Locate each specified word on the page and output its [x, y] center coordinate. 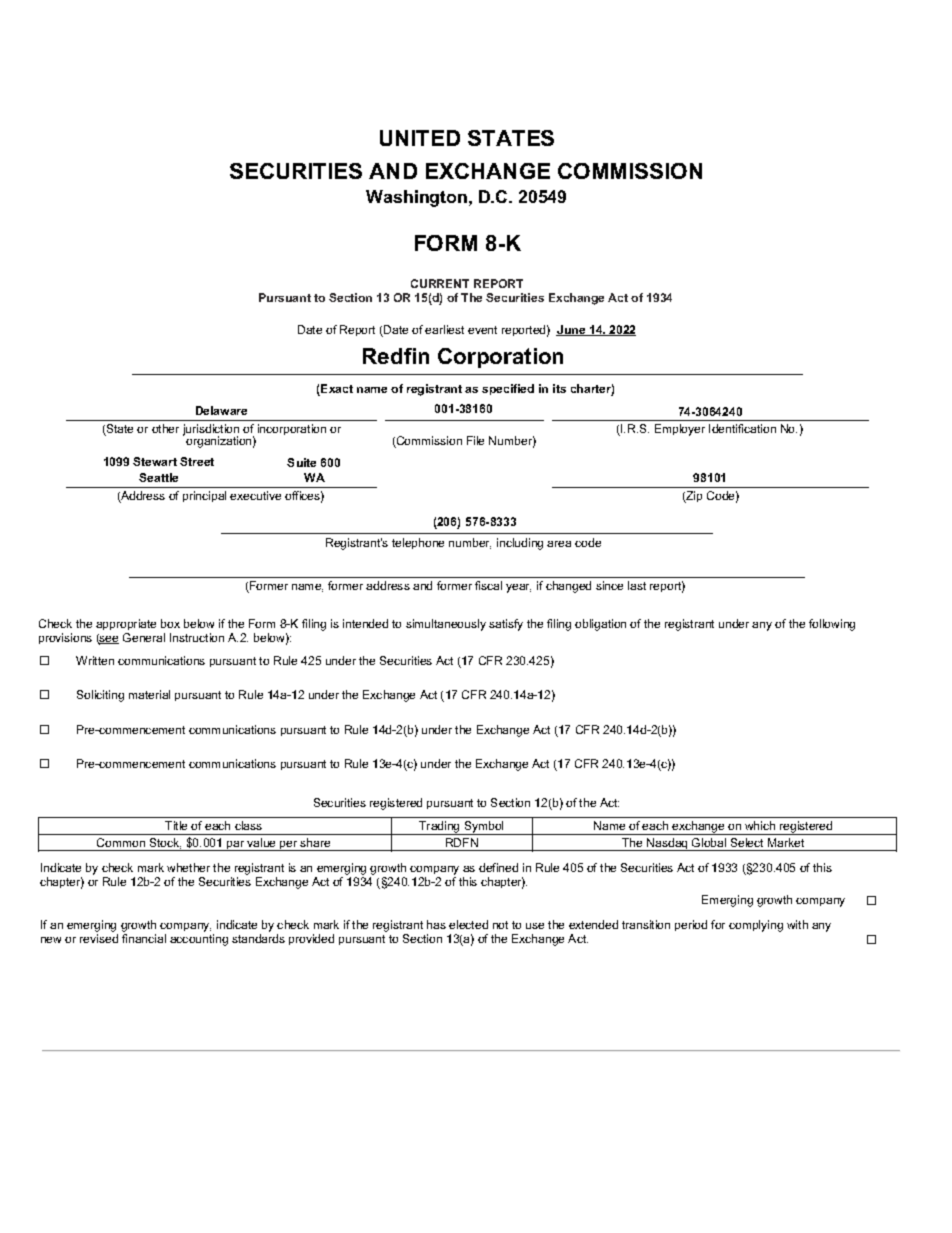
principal [204, 496]
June [572, 330]
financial [144, 938]
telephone [418, 543]
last [637, 585]
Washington [416, 198]
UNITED [420, 138]
